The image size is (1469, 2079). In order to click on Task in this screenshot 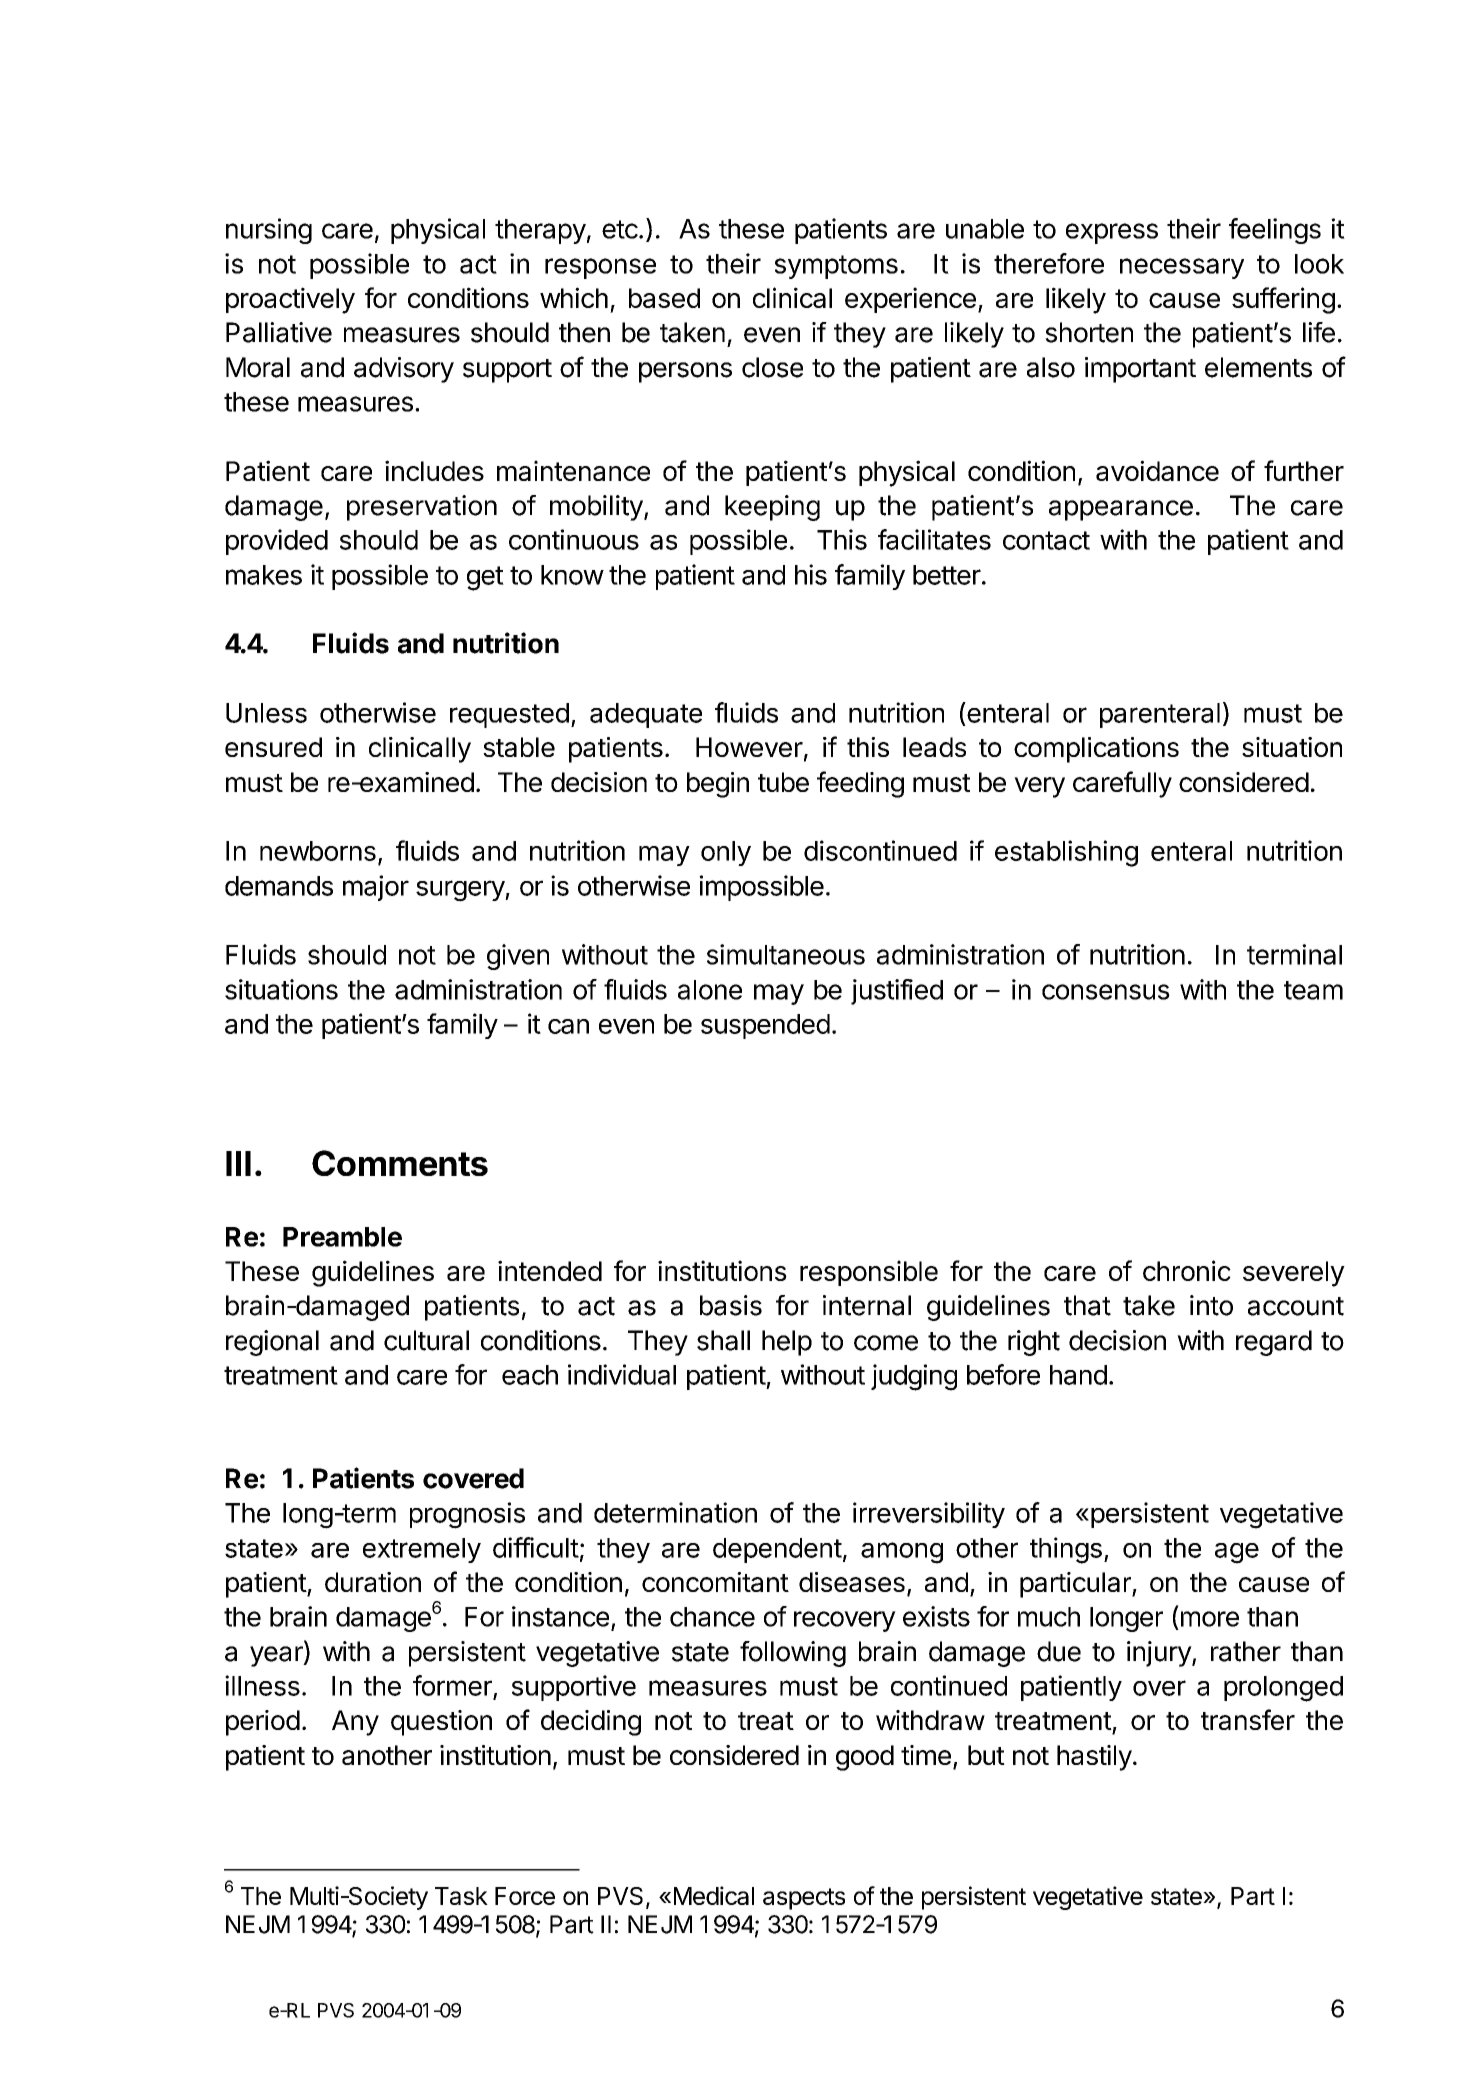, I will do `click(461, 1896)`.
